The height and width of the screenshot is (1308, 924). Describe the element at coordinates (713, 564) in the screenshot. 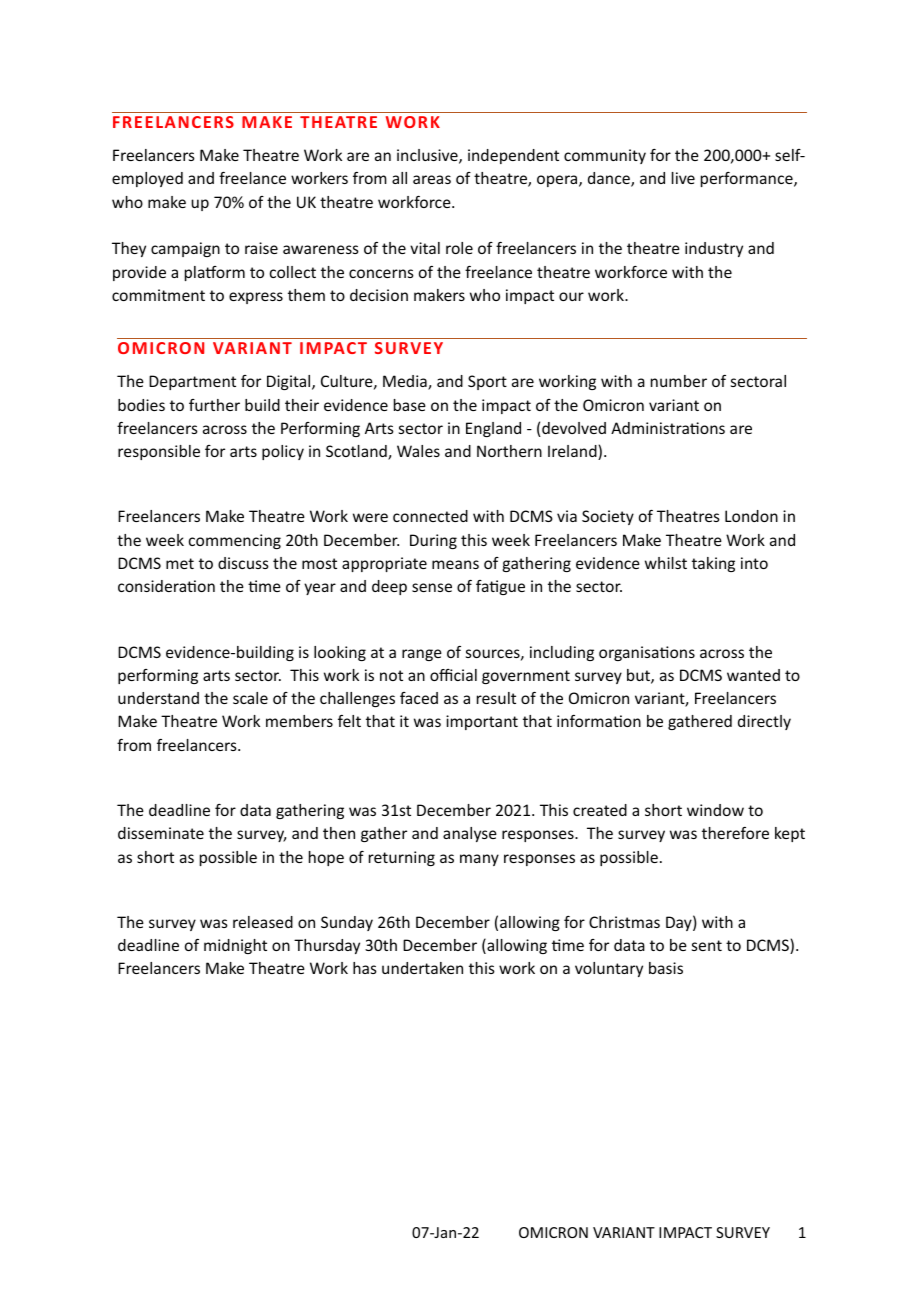

I see `taking` at that location.
